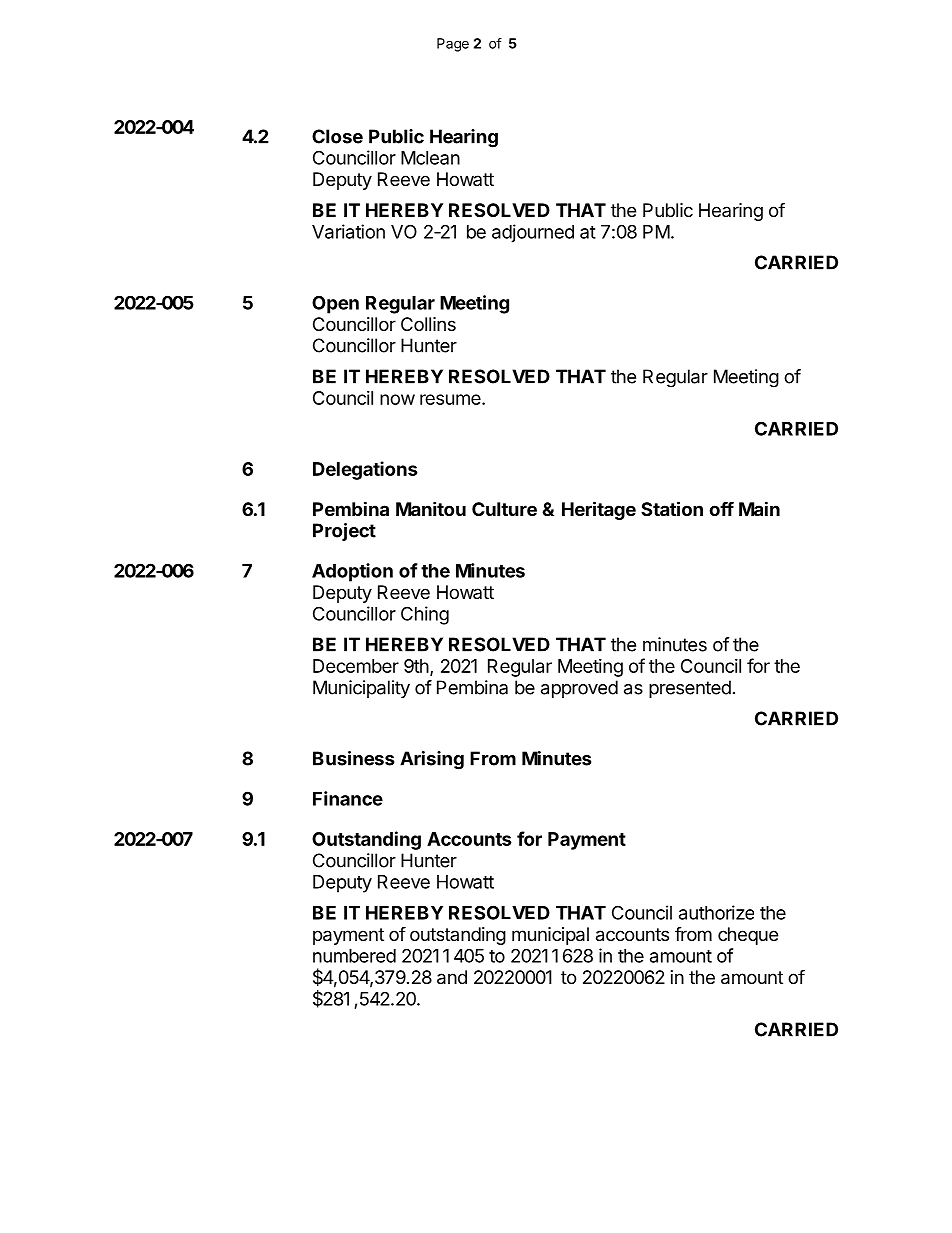  Describe the element at coordinates (451, 399) in the screenshot. I see `resume` at that location.
